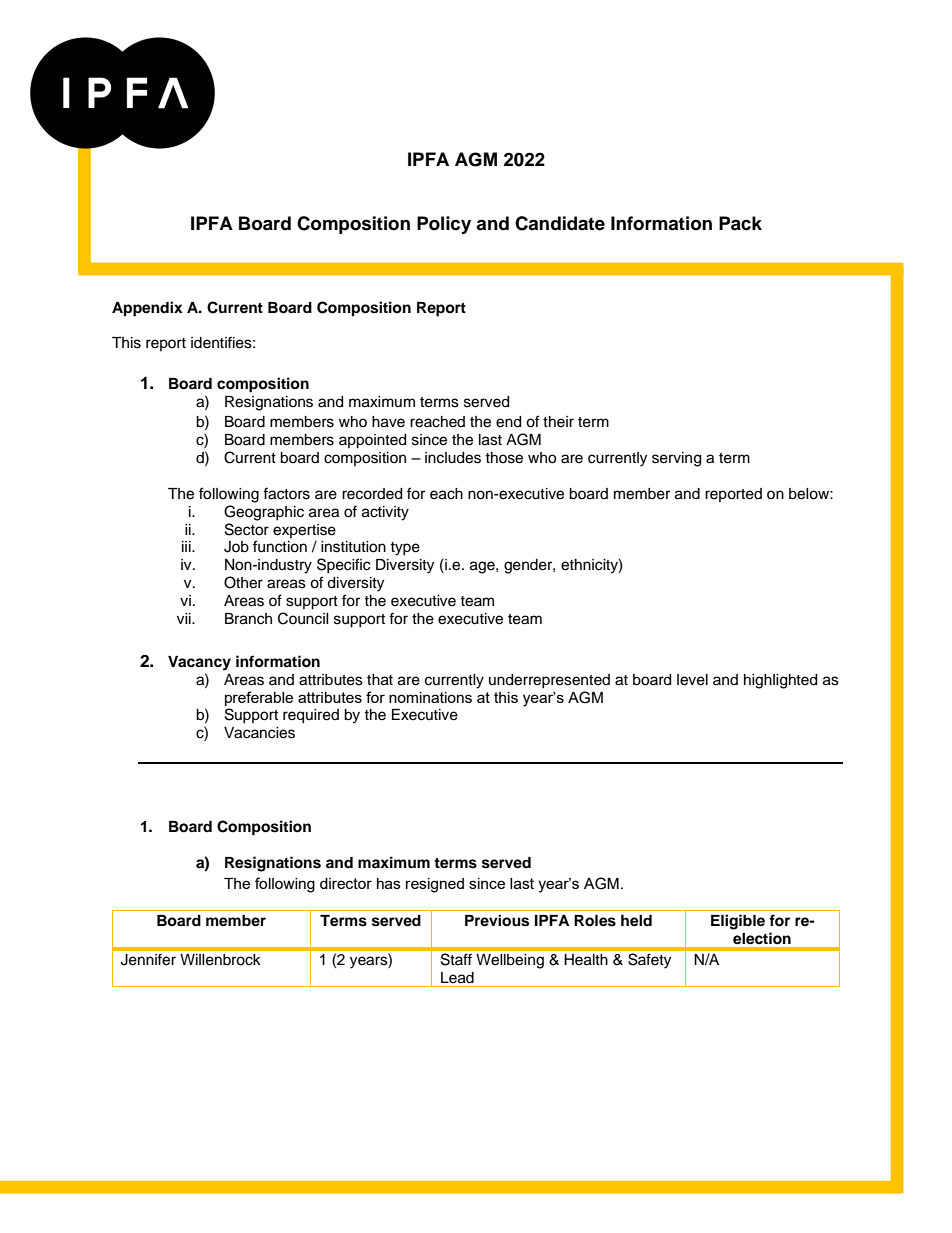 This image has height=1233, width=952. I want to click on nominations, so click(430, 697).
